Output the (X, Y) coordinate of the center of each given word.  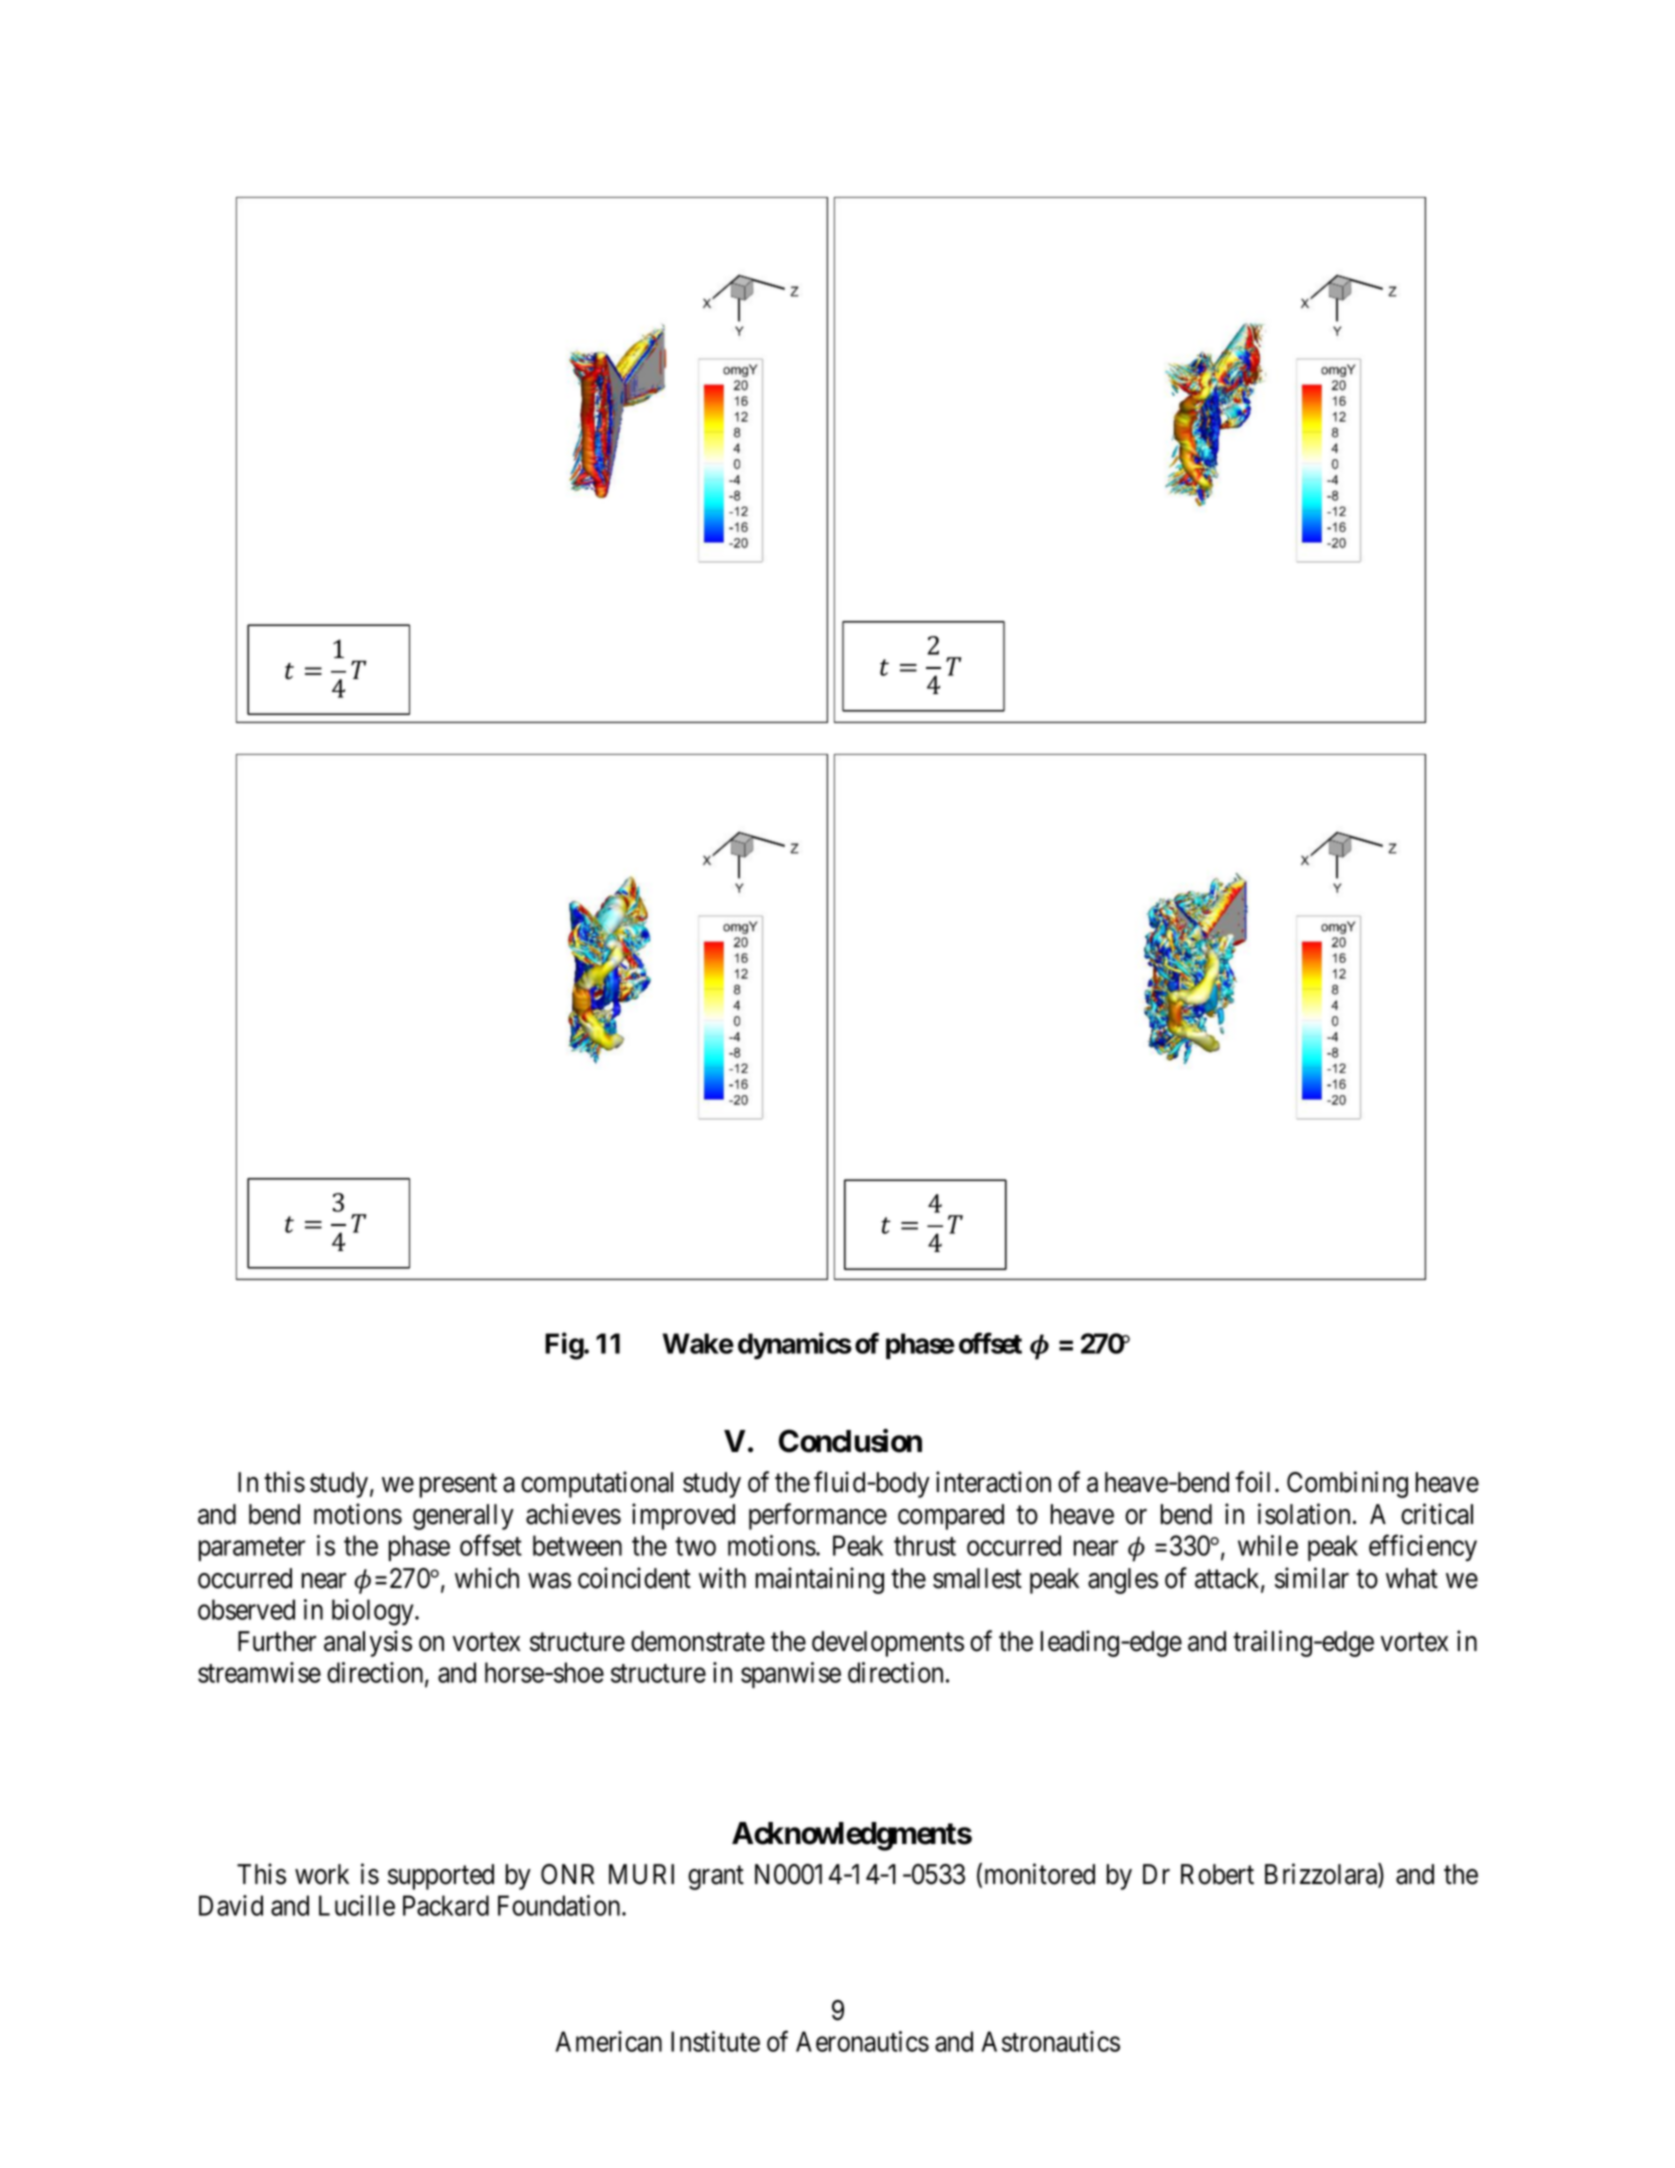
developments (888, 1644)
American (609, 2041)
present (458, 1486)
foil (1252, 1482)
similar (1312, 1578)
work (322, 1874)
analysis (368, 1643)
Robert (1217, 1874)
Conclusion (850, 1441)
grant (716, 1878)
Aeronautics (862, 2041)
